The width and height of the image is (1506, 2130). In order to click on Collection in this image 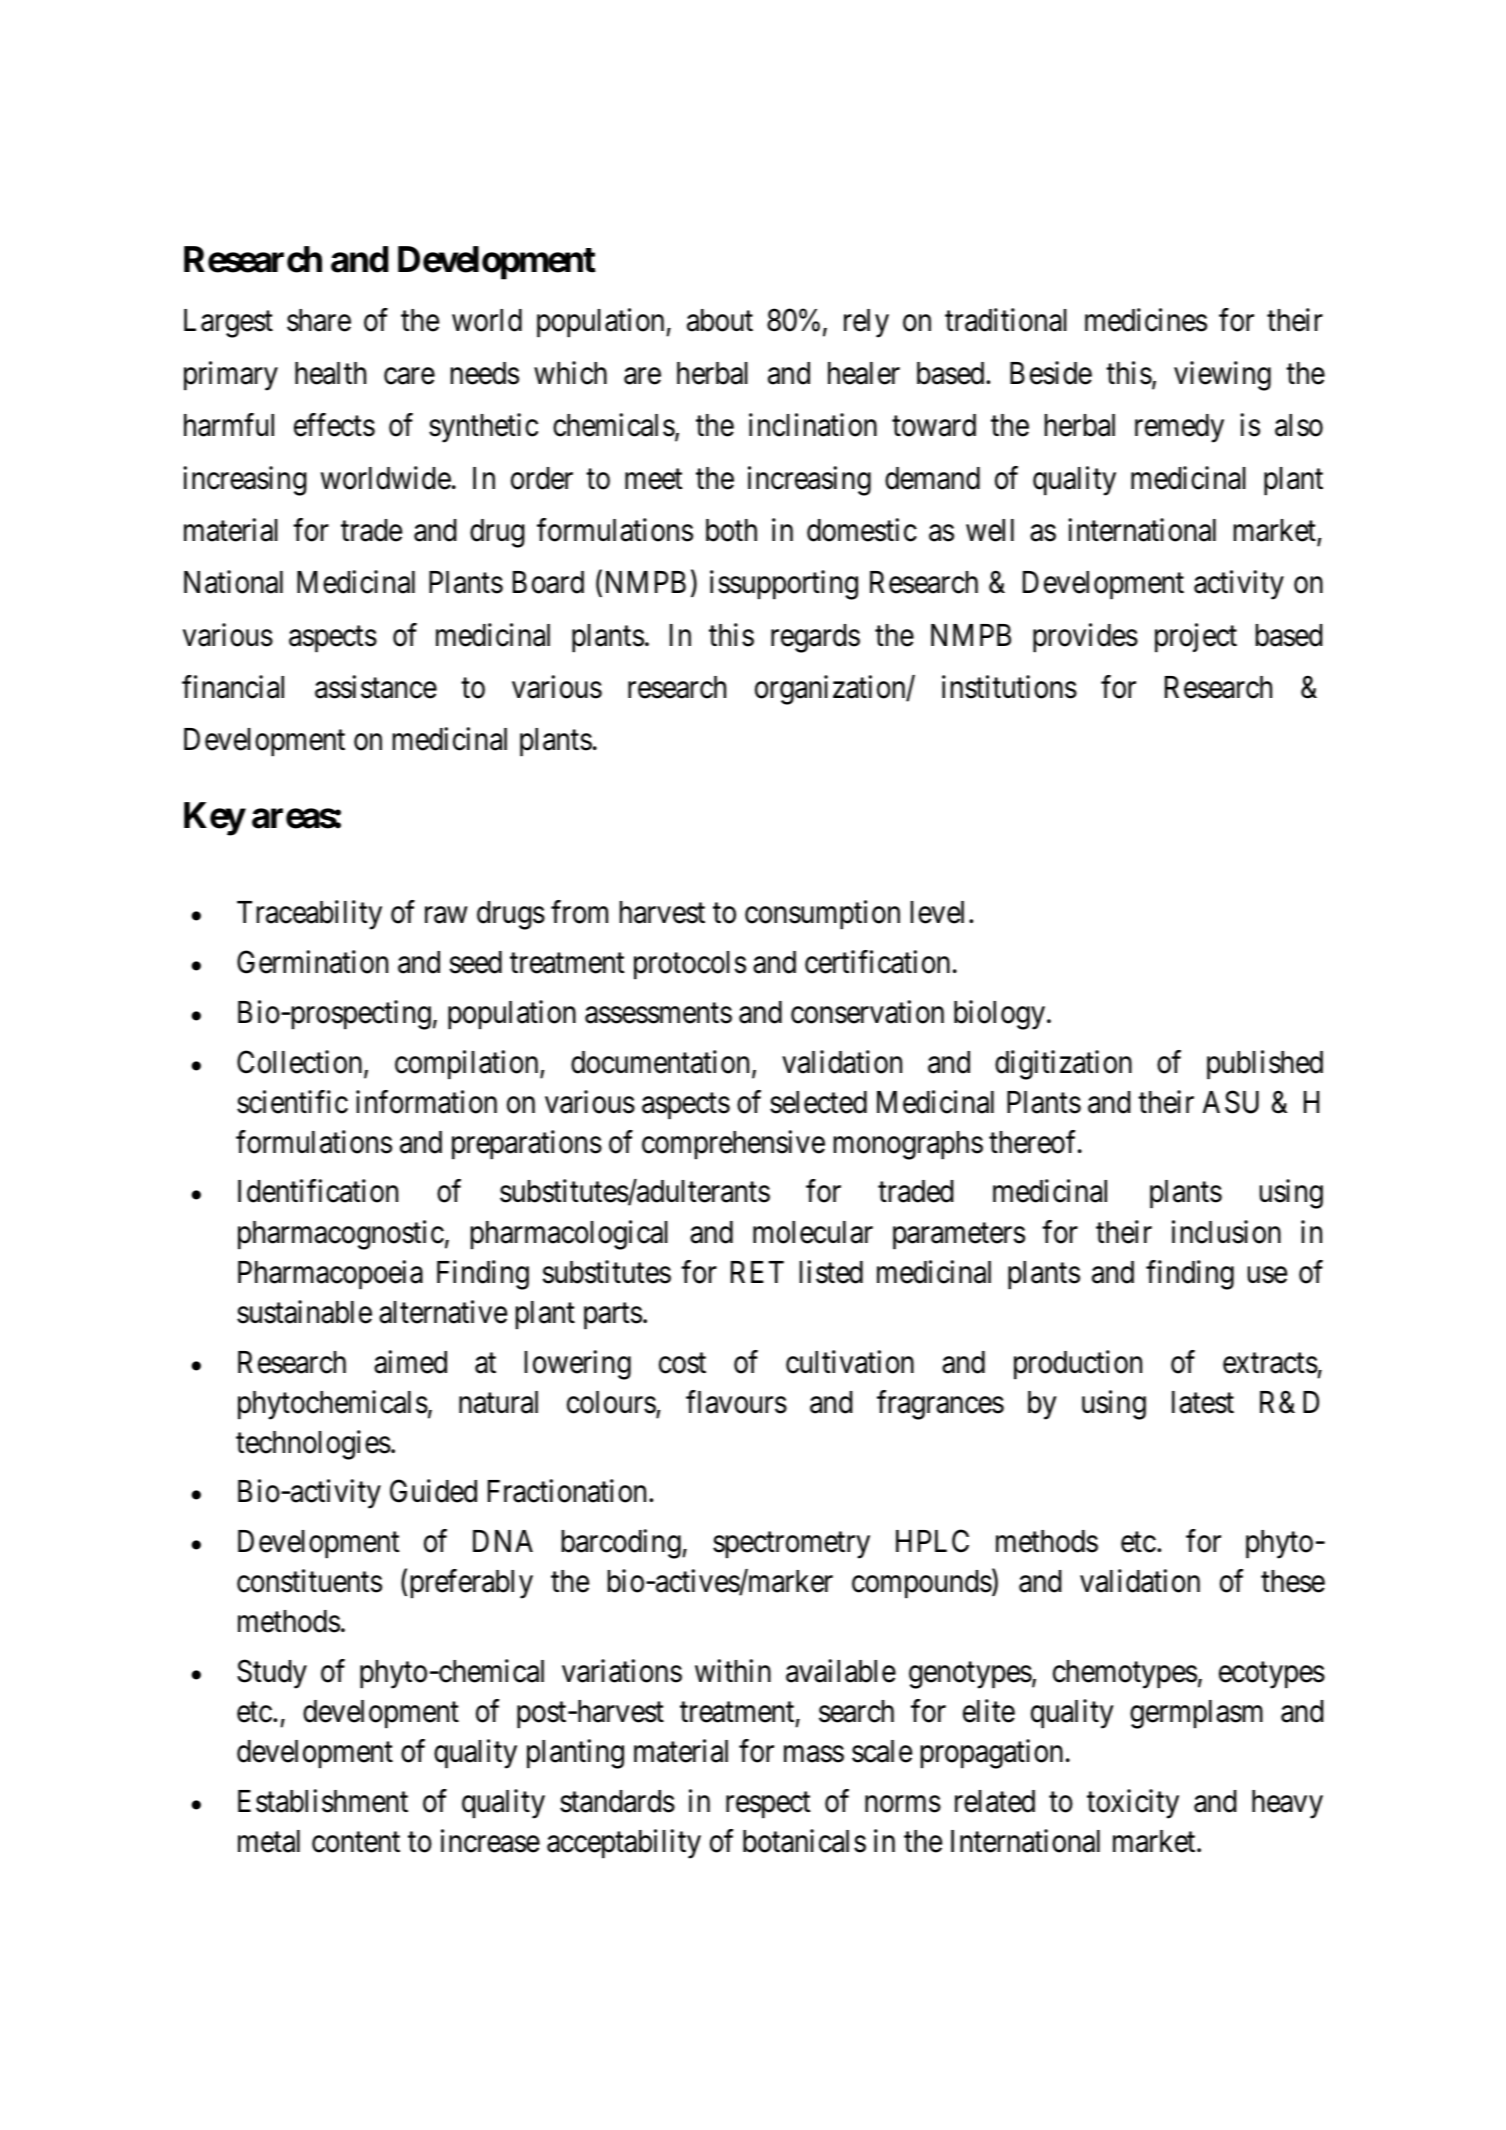, I will do `click(301, 1063)`.
